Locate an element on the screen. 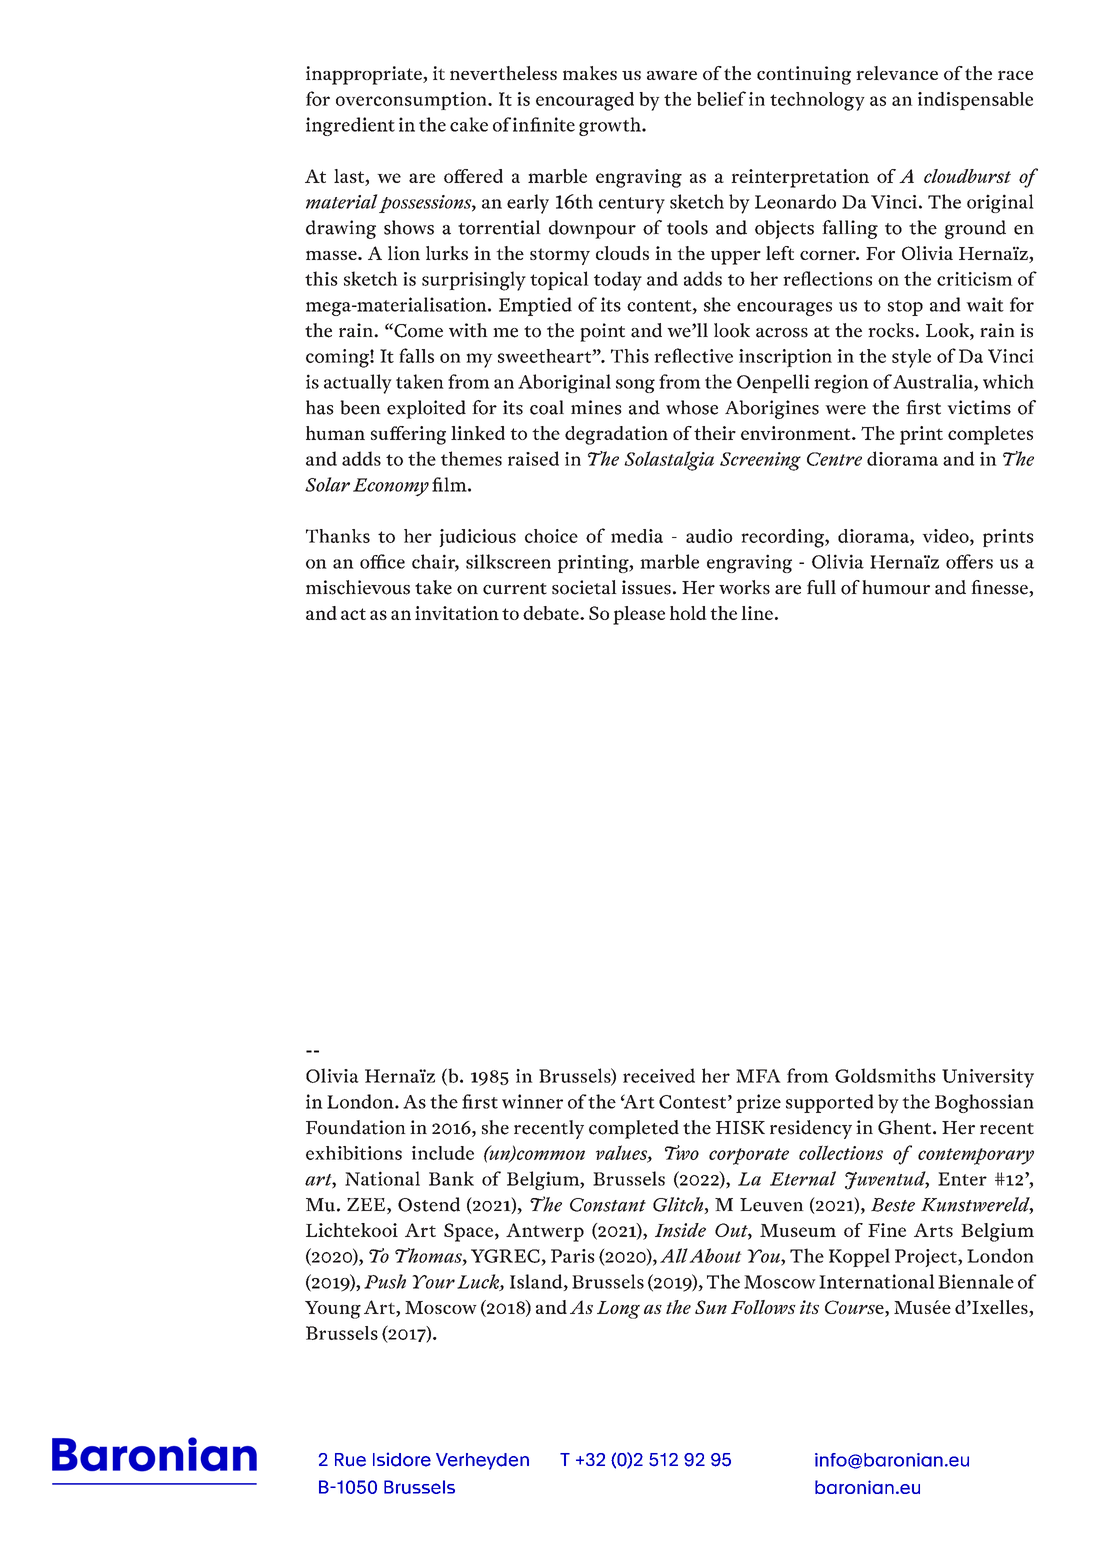  received is located at coordinates (659, 1075).
